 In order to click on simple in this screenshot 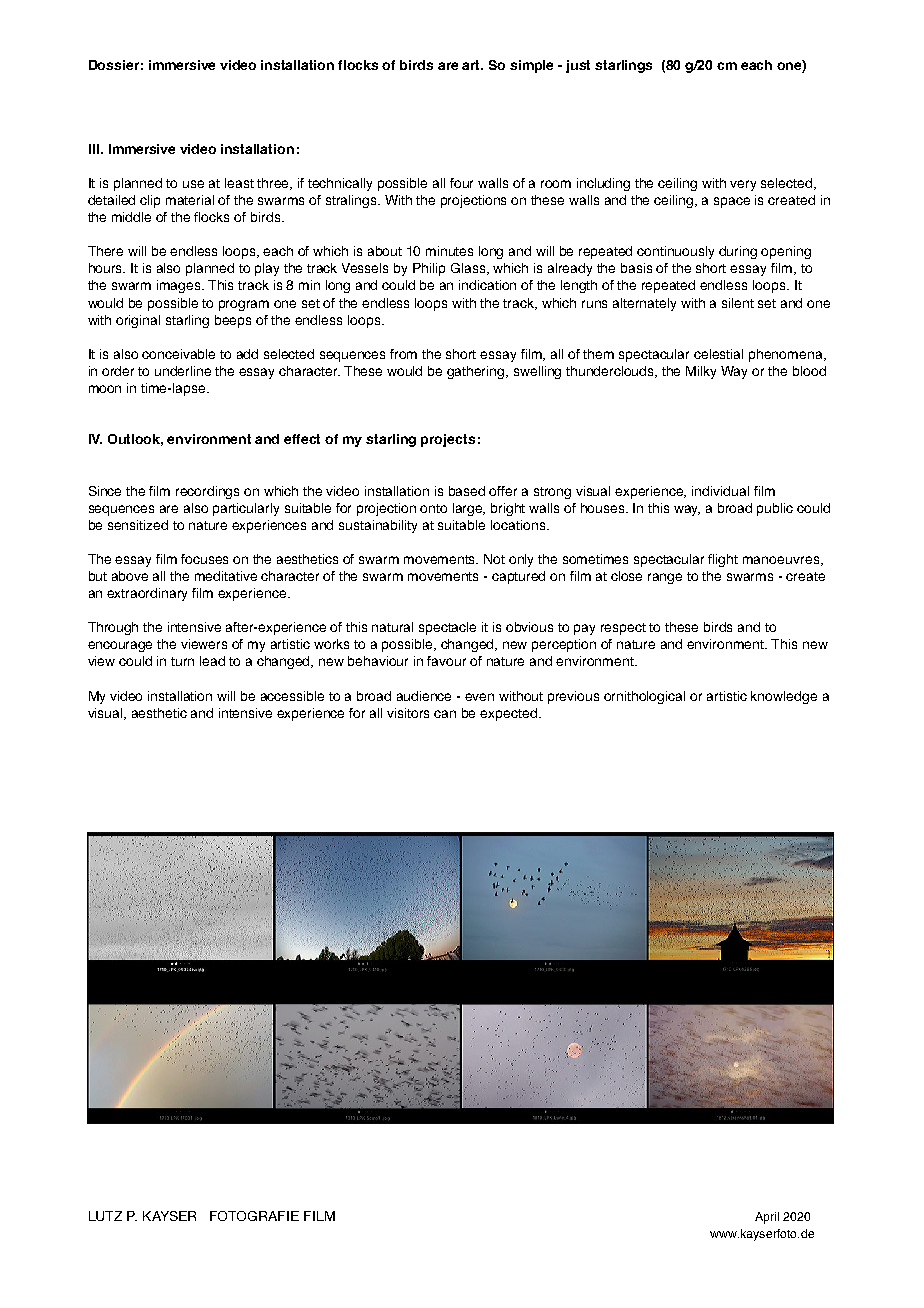, I will do `click(531, 66)`.
